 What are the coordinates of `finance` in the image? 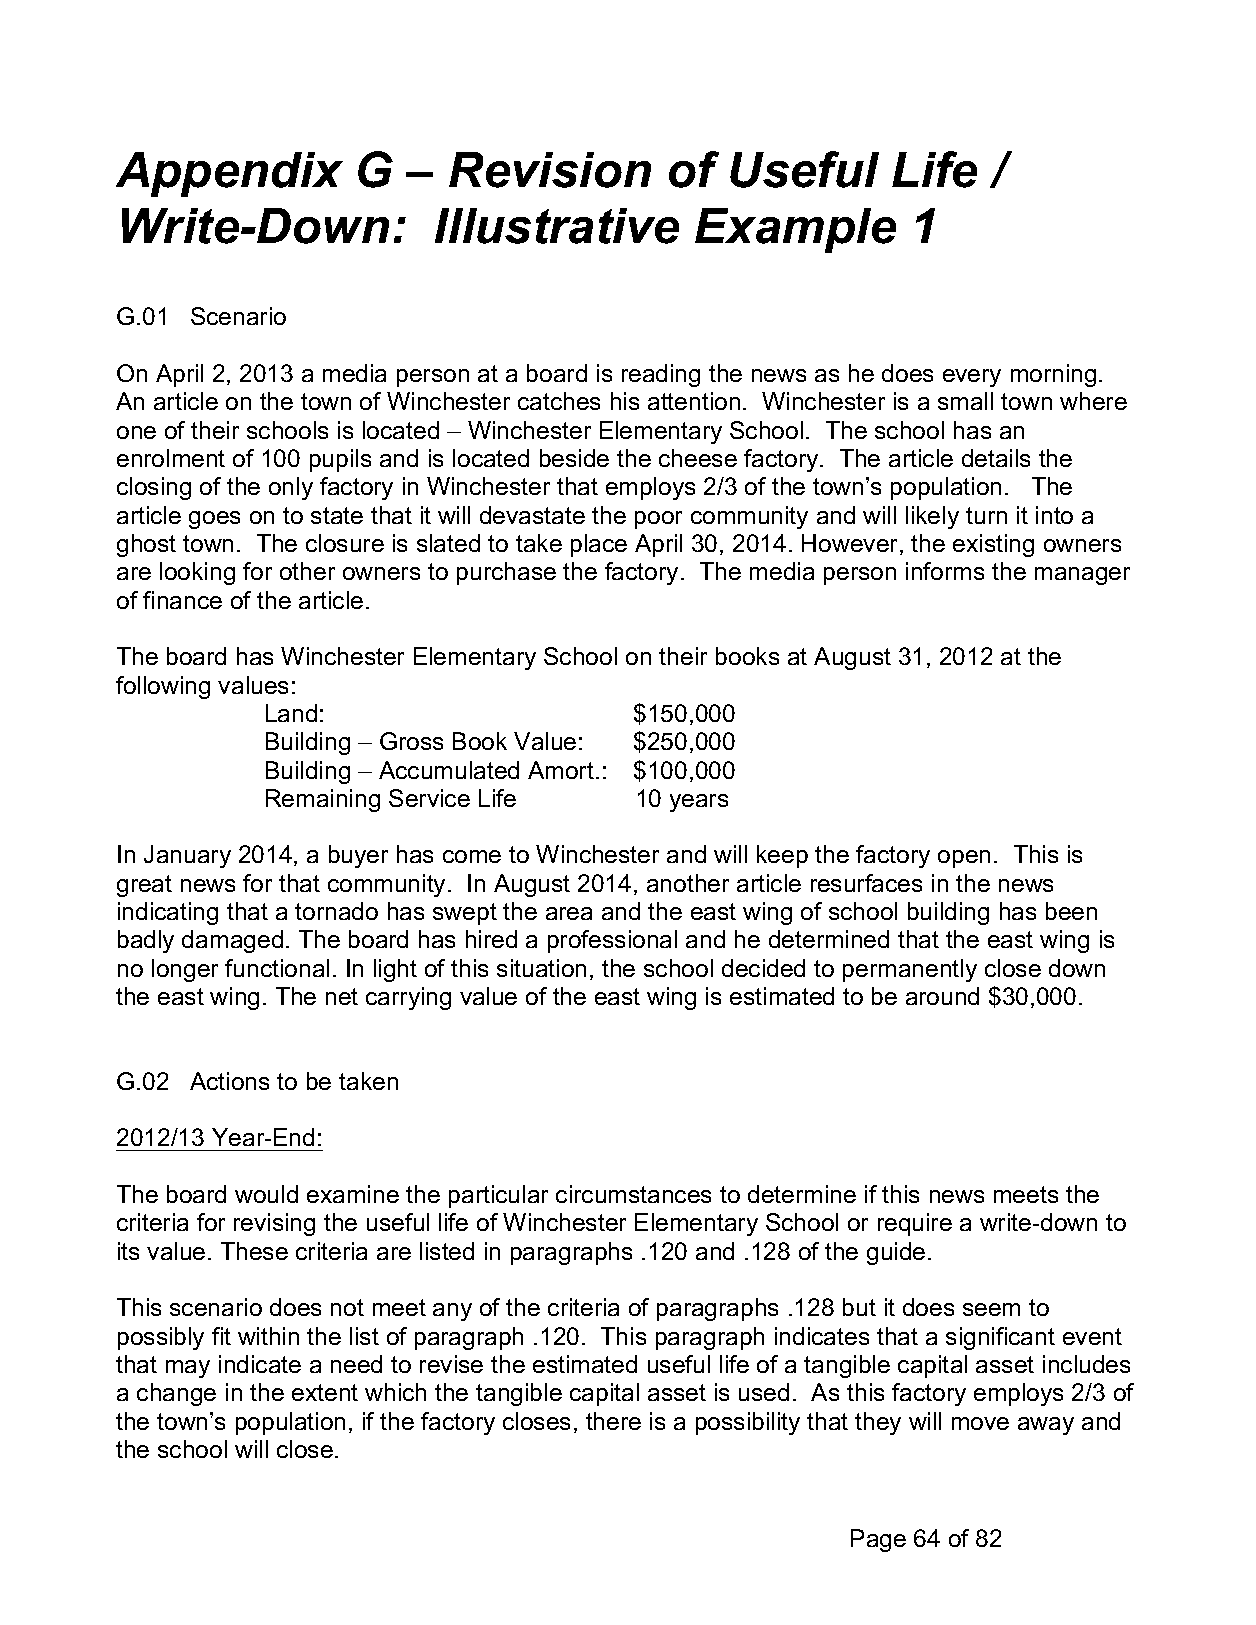 It's located at (182, 600).
